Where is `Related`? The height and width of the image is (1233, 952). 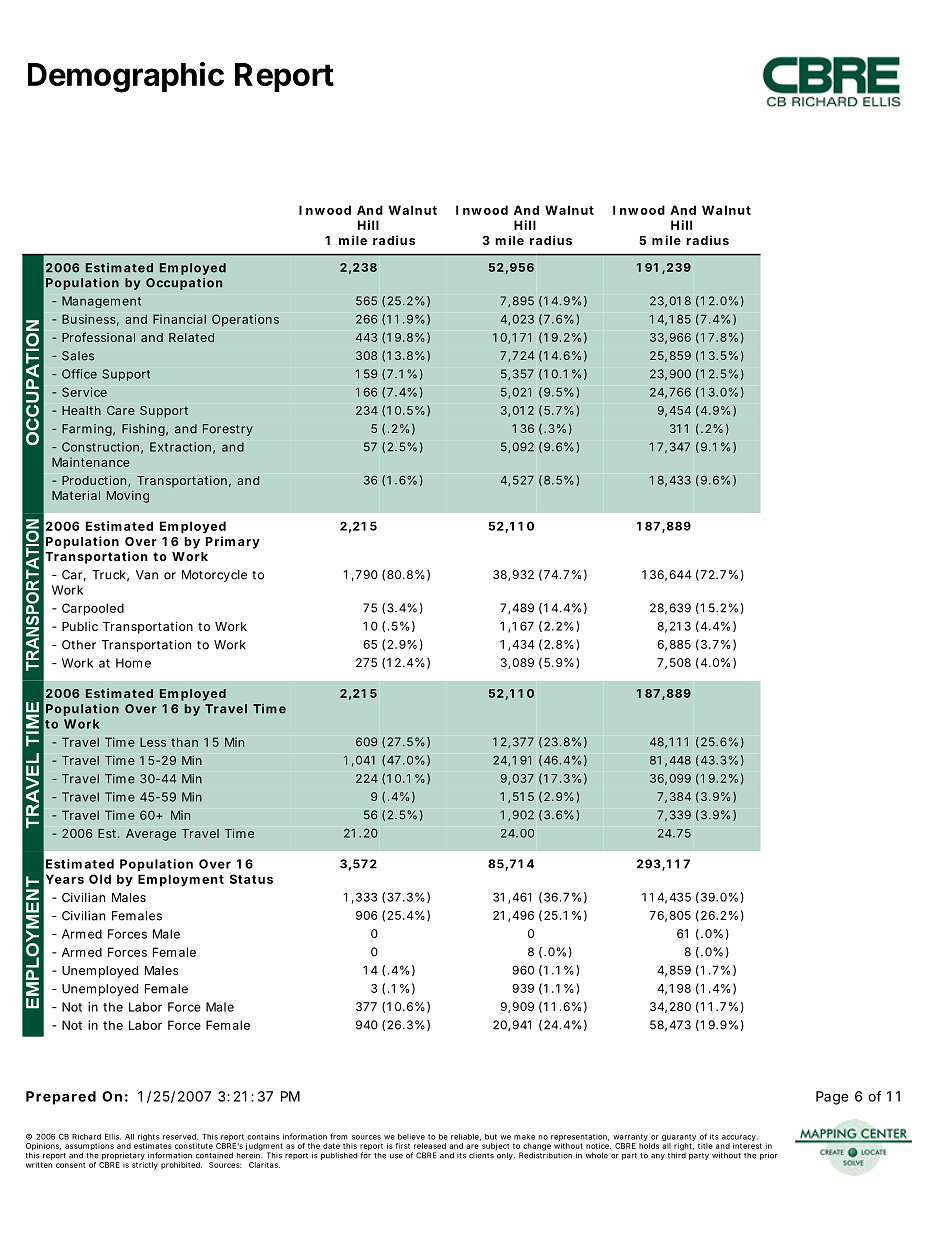 Related is located at coordinates (191, 337).
